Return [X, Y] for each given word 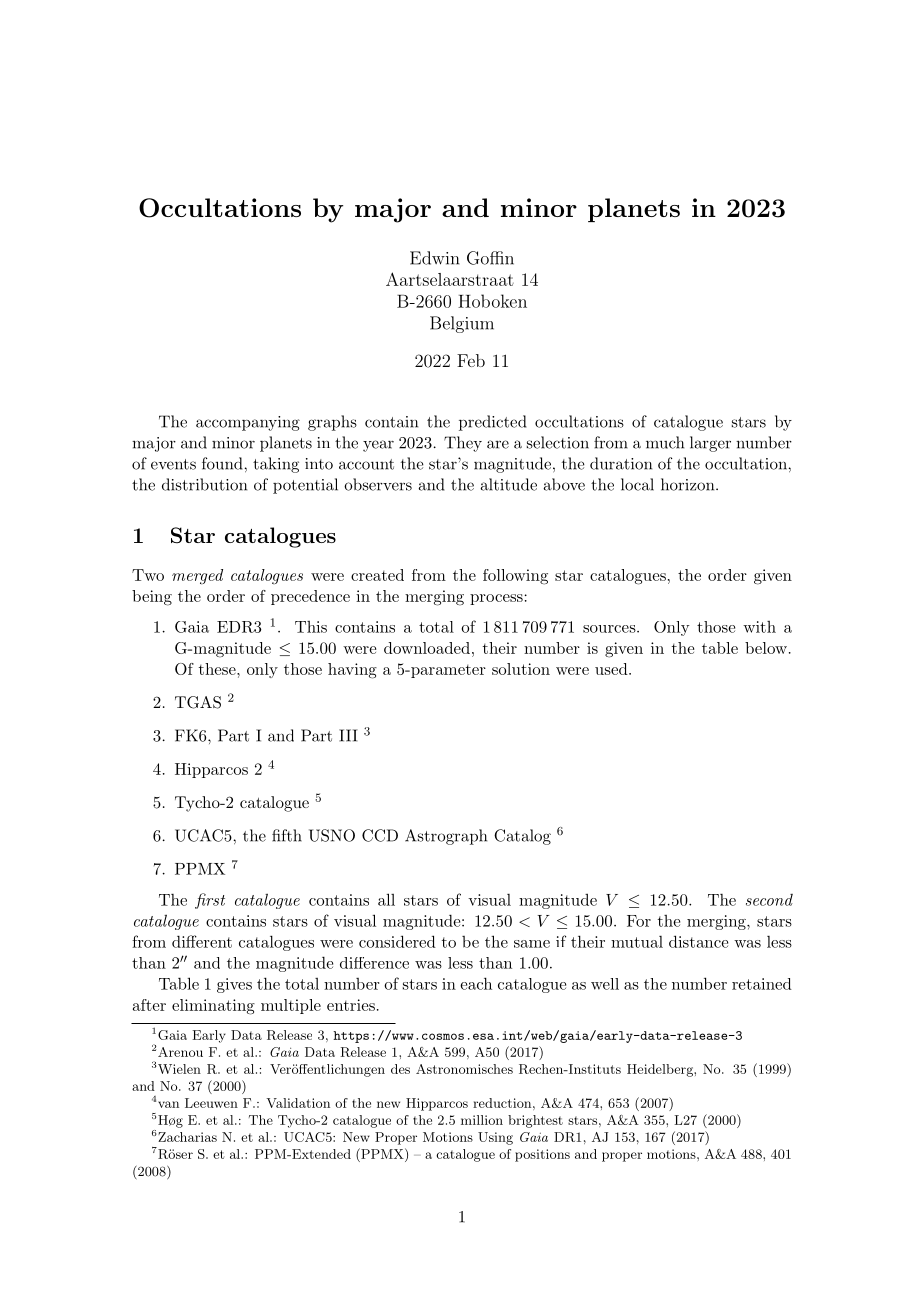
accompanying [248, 423]
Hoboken [492, 301]
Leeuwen [211, 1103]
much [665, 442]
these [218, 669]
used [611, 669]
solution [521, 669]
